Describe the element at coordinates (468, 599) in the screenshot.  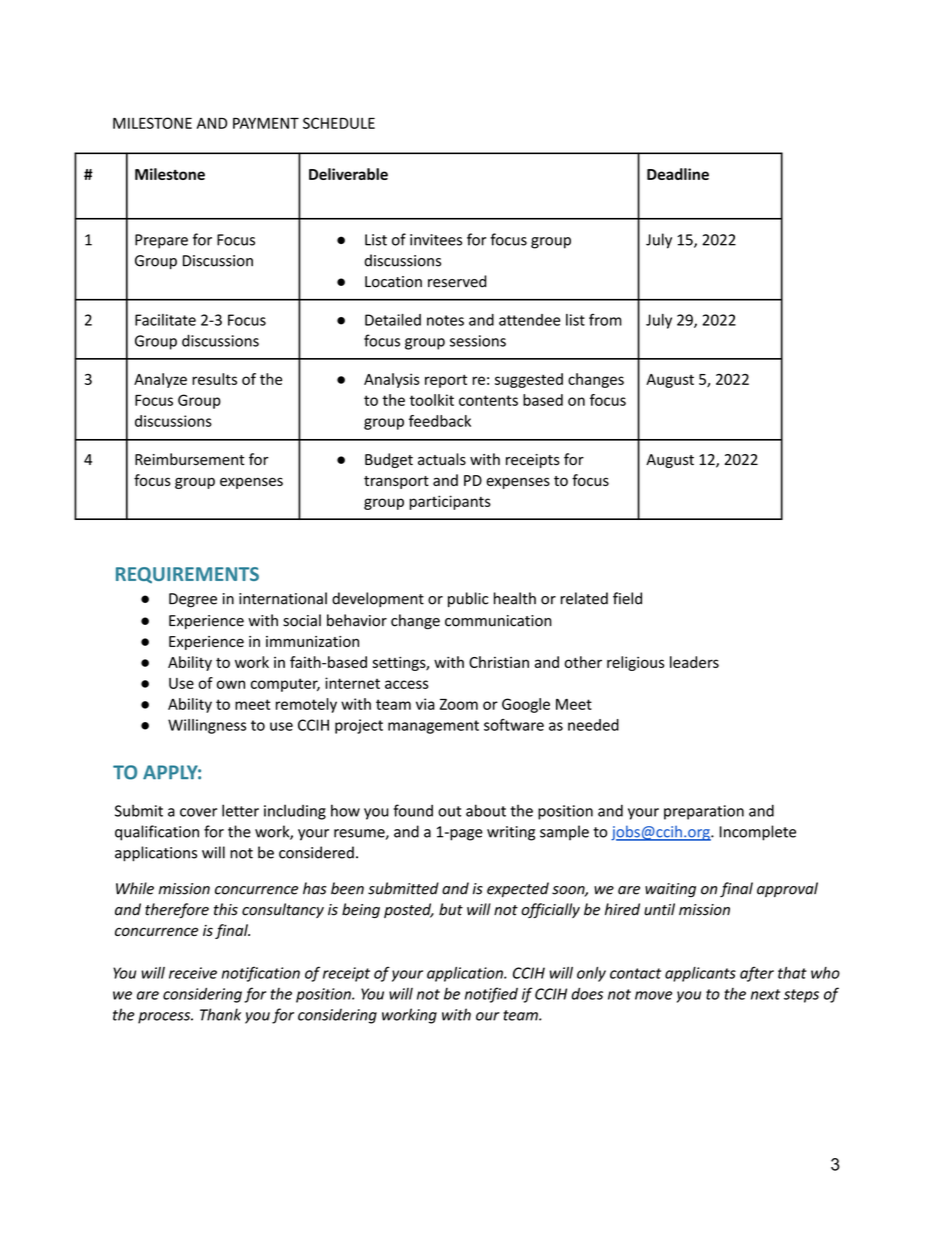
I see `public` at that location.
